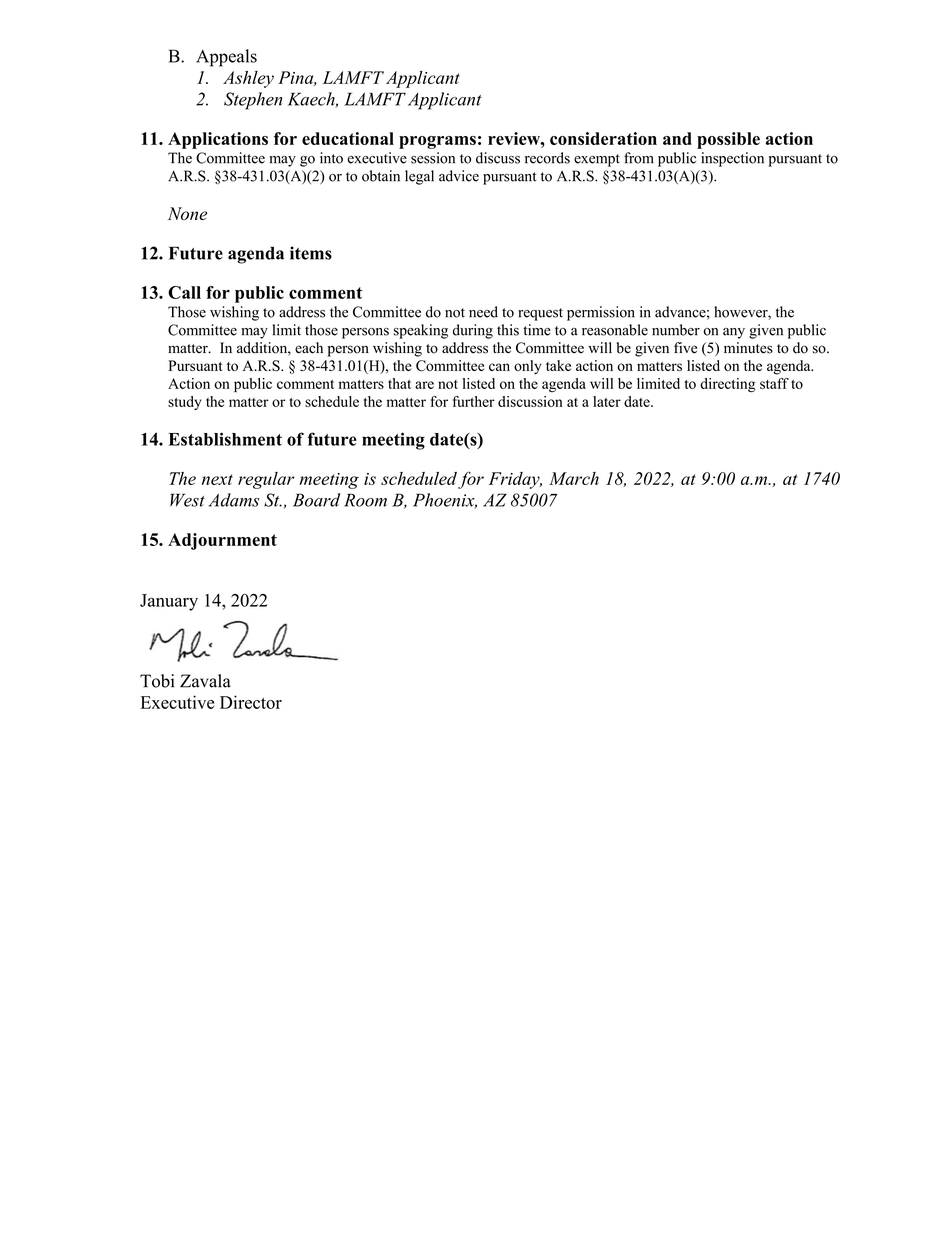 The width and height of the document is (952, 1233). What do you see at coordinates (437, 142) in the document?
I see `programs` at bounding box center [437, 142].
